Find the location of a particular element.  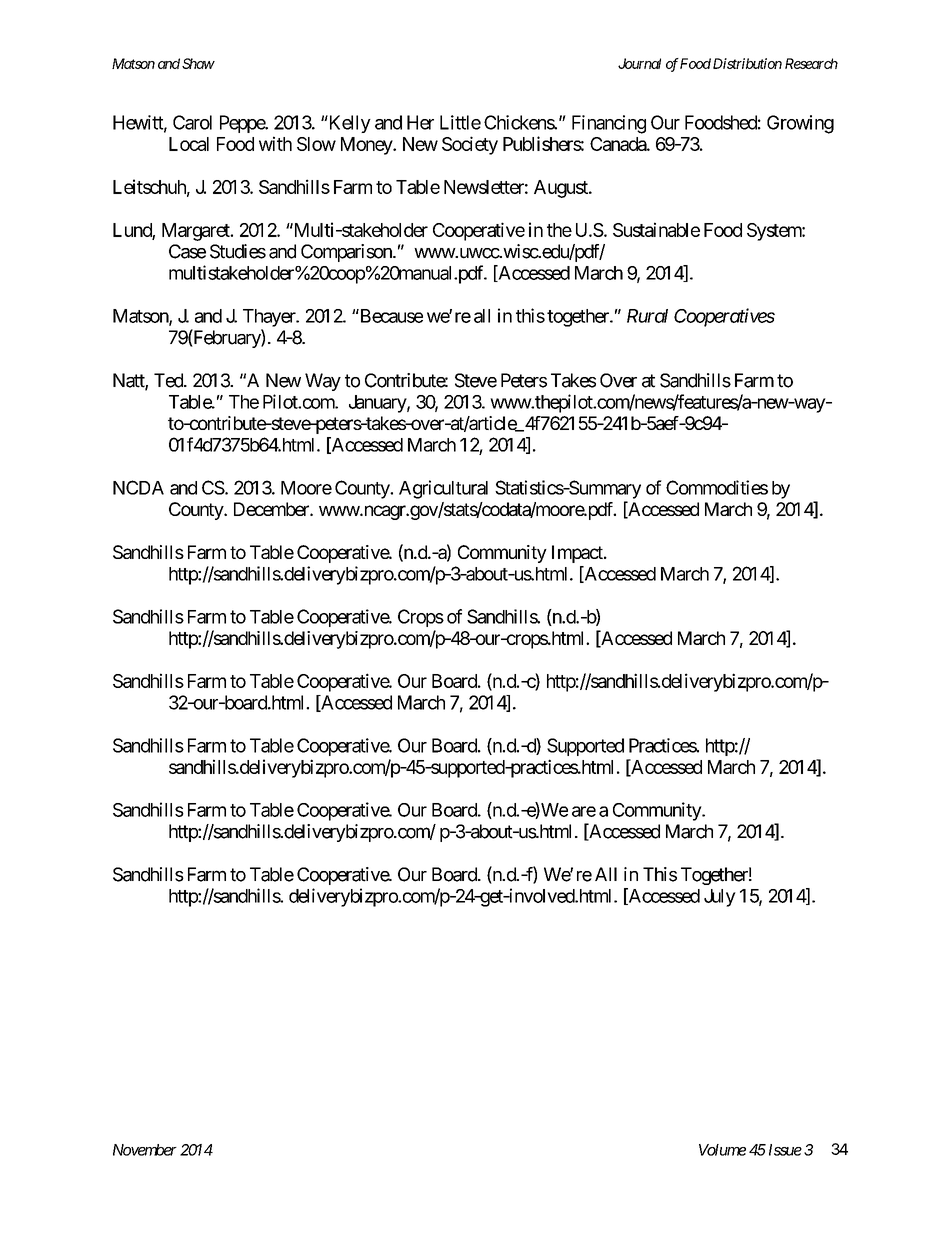

December is located at coordinates (272, 509).
